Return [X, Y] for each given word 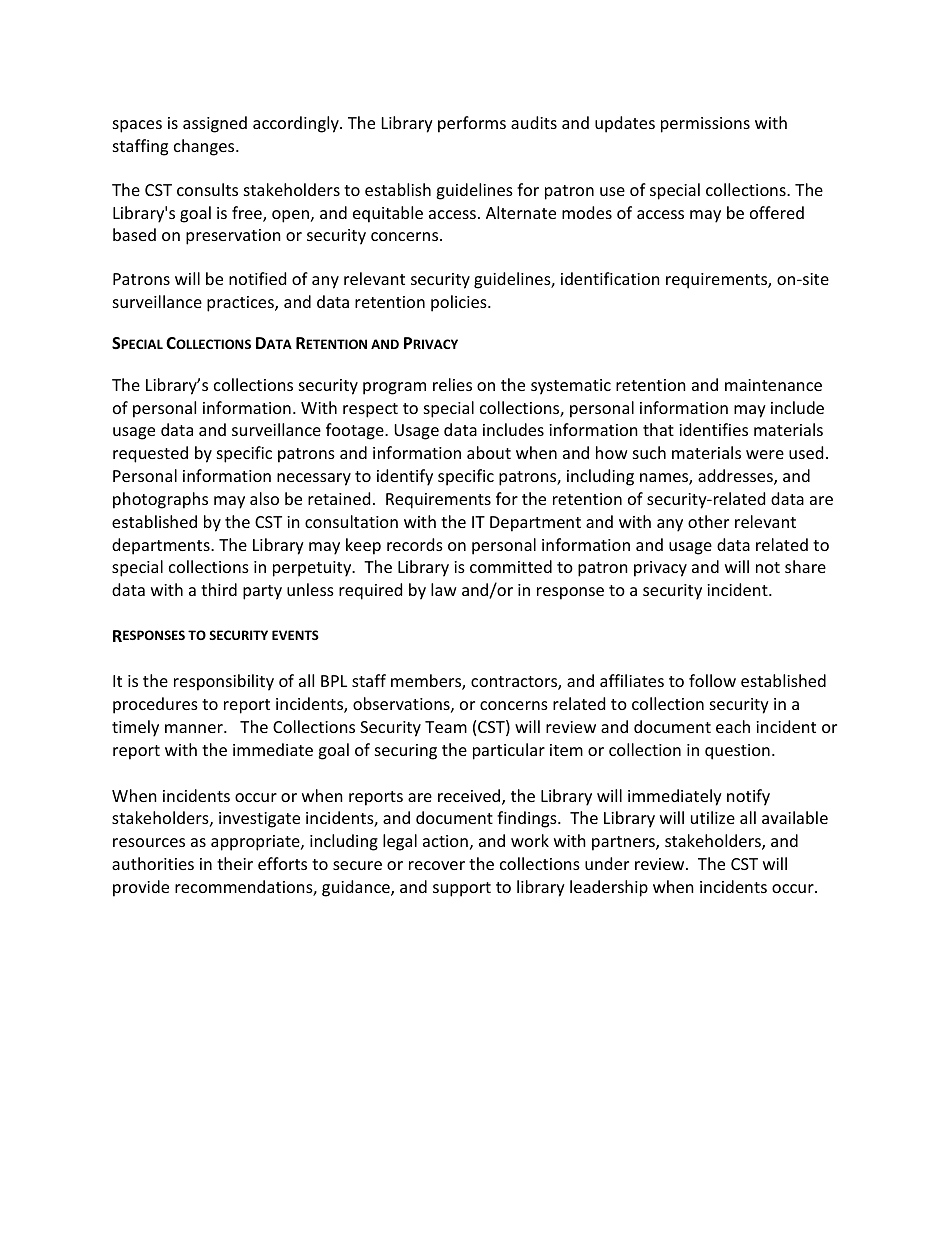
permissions [705, 125]
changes [205, 147]
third [219, 589]
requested [150, 454]
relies [452, 384]
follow [712, 680]
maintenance [773, 385]
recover [437, 865]
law [444, 589]
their [235, 863]
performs [472, 124]
